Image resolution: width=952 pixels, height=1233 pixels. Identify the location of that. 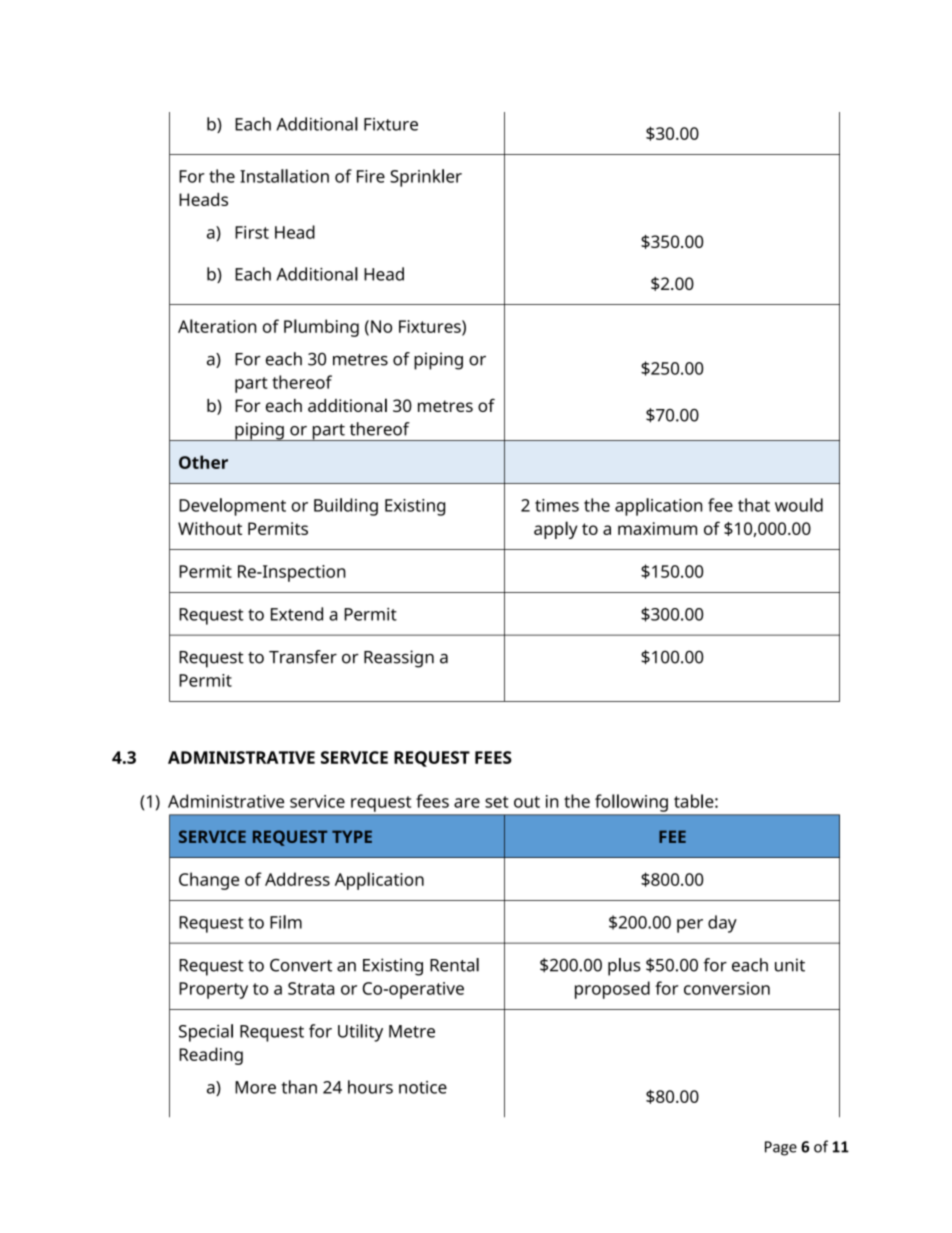
(754, 505).
